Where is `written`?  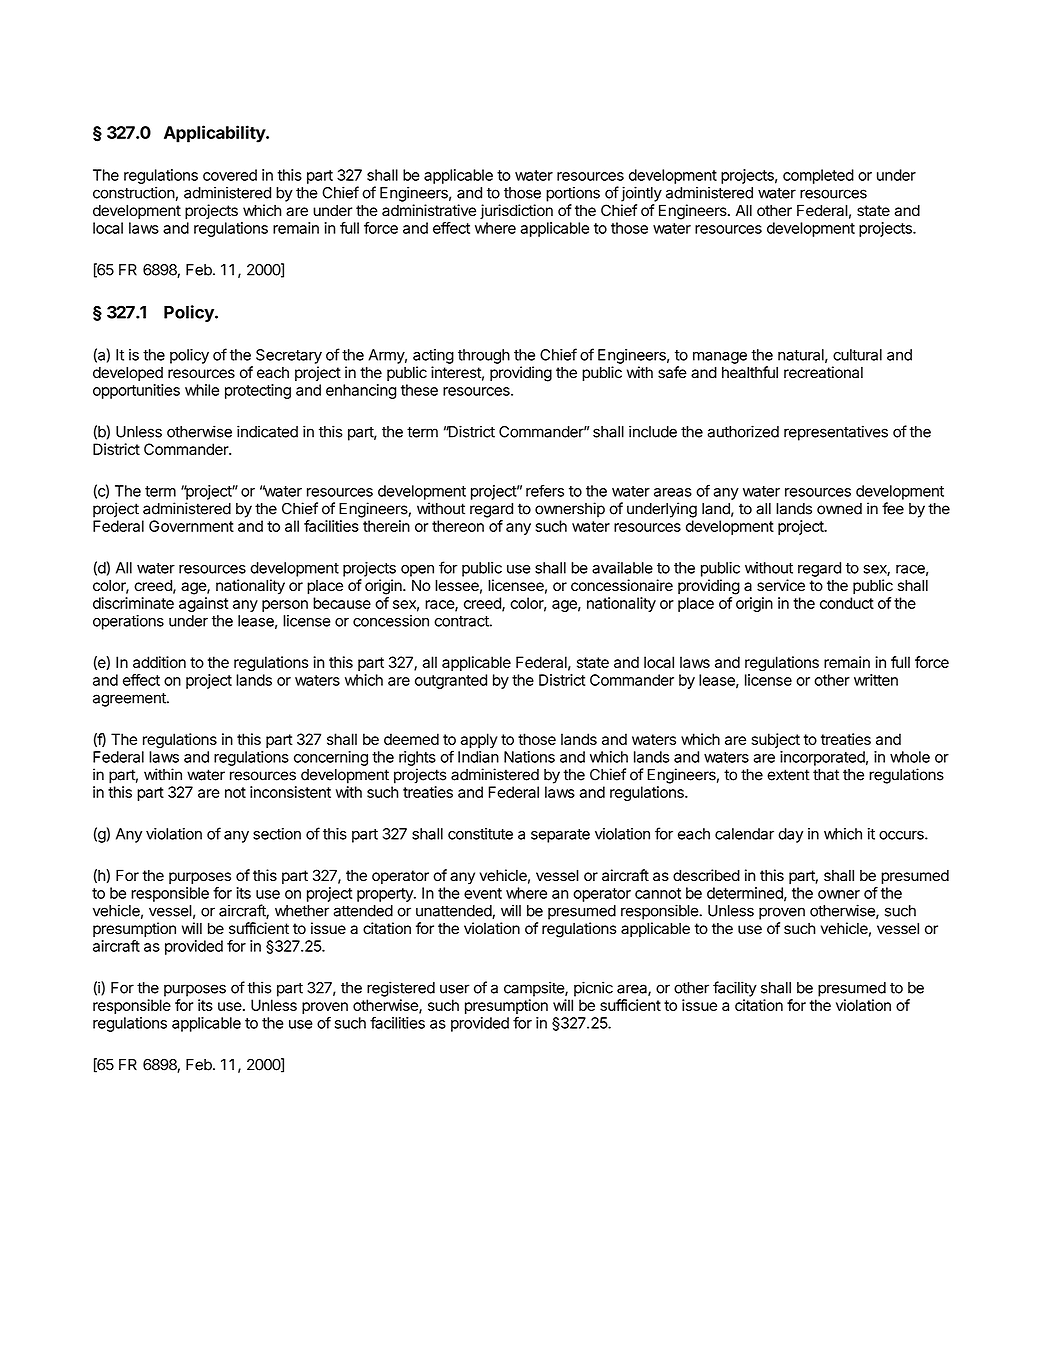
written is located at coordinates (876, 680).
